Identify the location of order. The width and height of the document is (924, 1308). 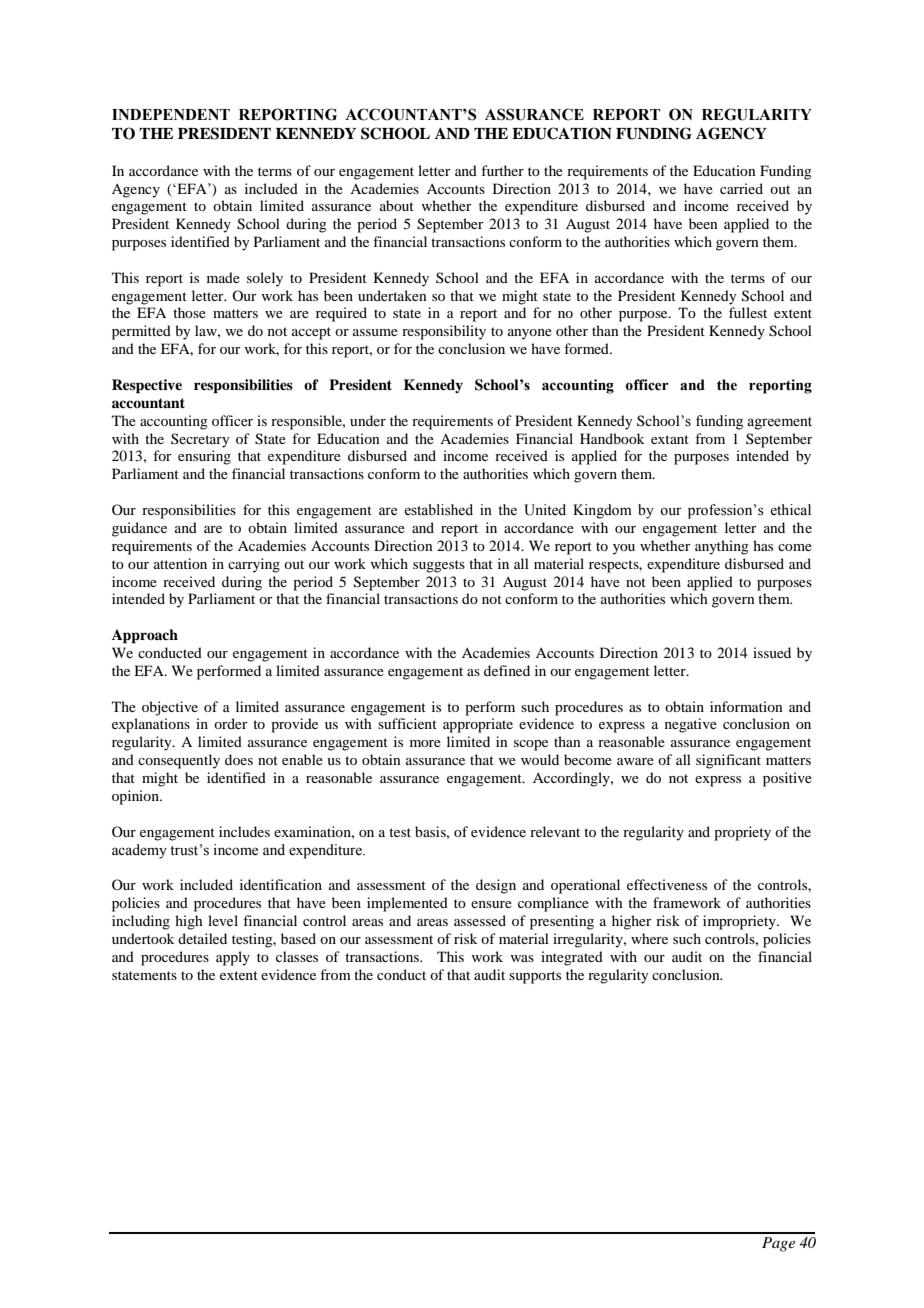
(231, 723).
